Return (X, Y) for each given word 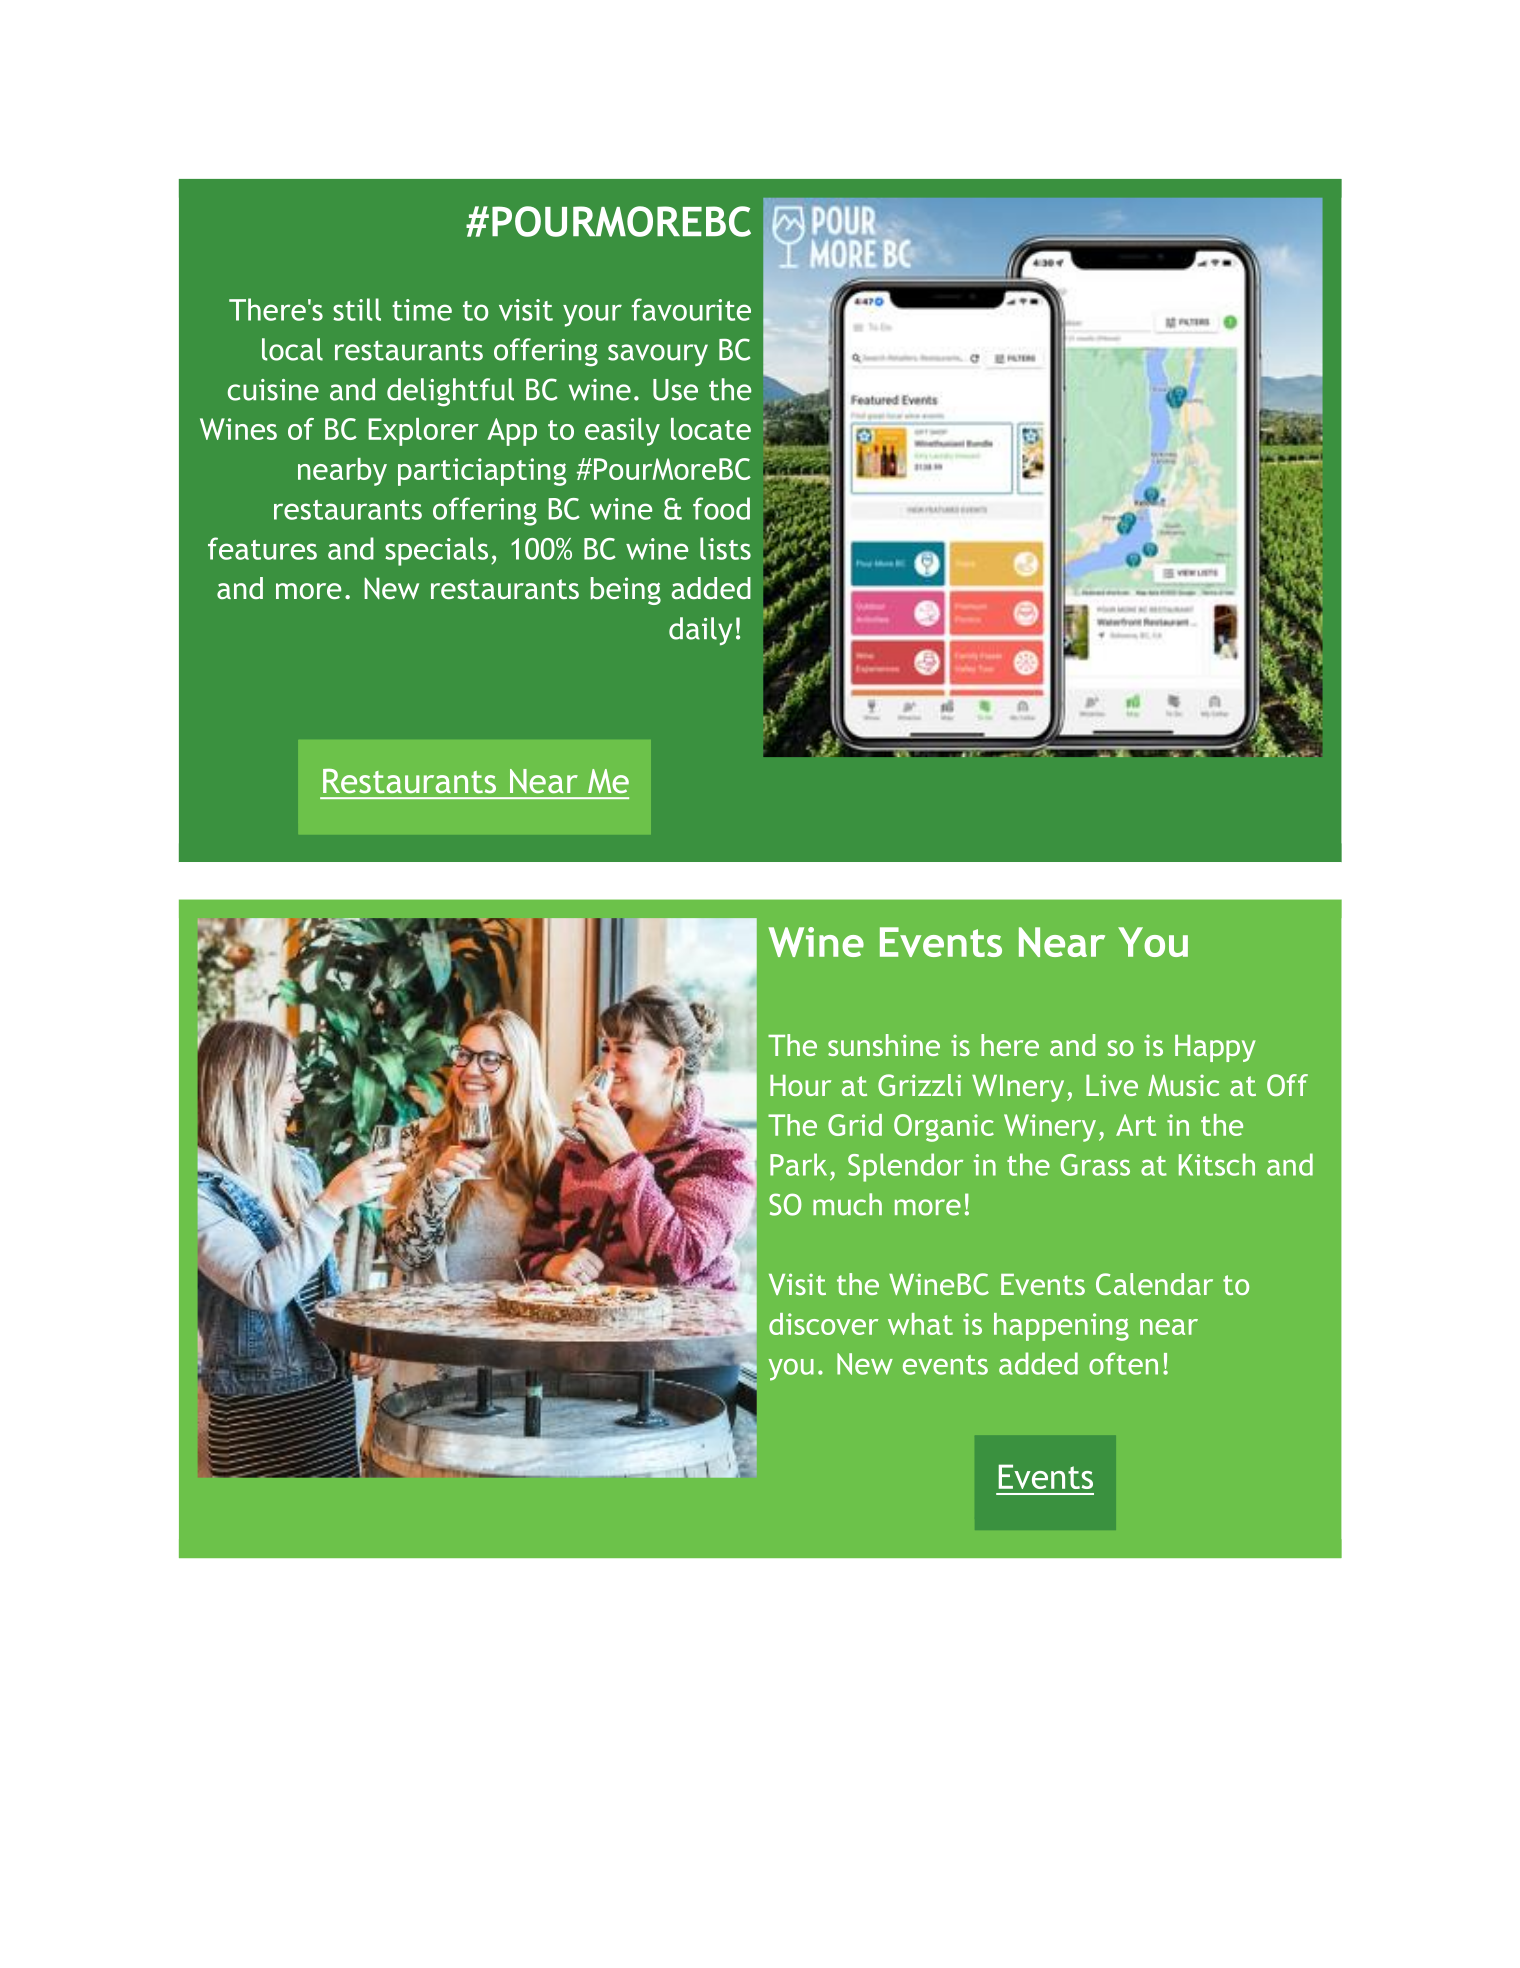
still (357, 309)
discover (823, 1324)
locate (711, 429)
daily (700, 631)
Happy (1215, 1048)
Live (1112, 1085)
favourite (691, 309)
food (721, 508)
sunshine (884, 1045)
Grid (855, 1125)
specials (436, 551)
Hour (800, 1085)
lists (725, 548)
